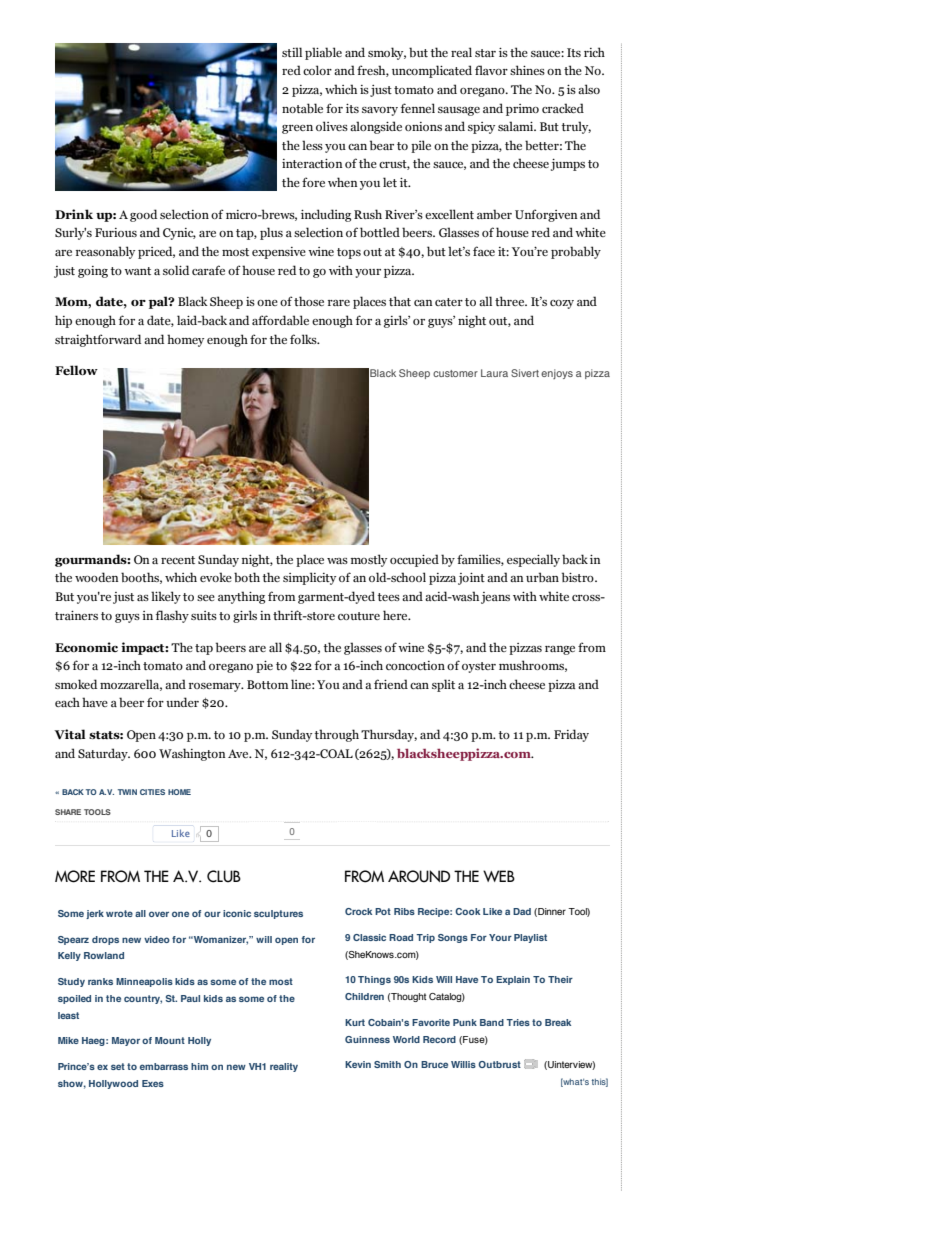 The width and height of the document is (952, 1233). What do you see at coordinates (143, 215) in the document?
I see `good` at bounding box center [143, 215].
